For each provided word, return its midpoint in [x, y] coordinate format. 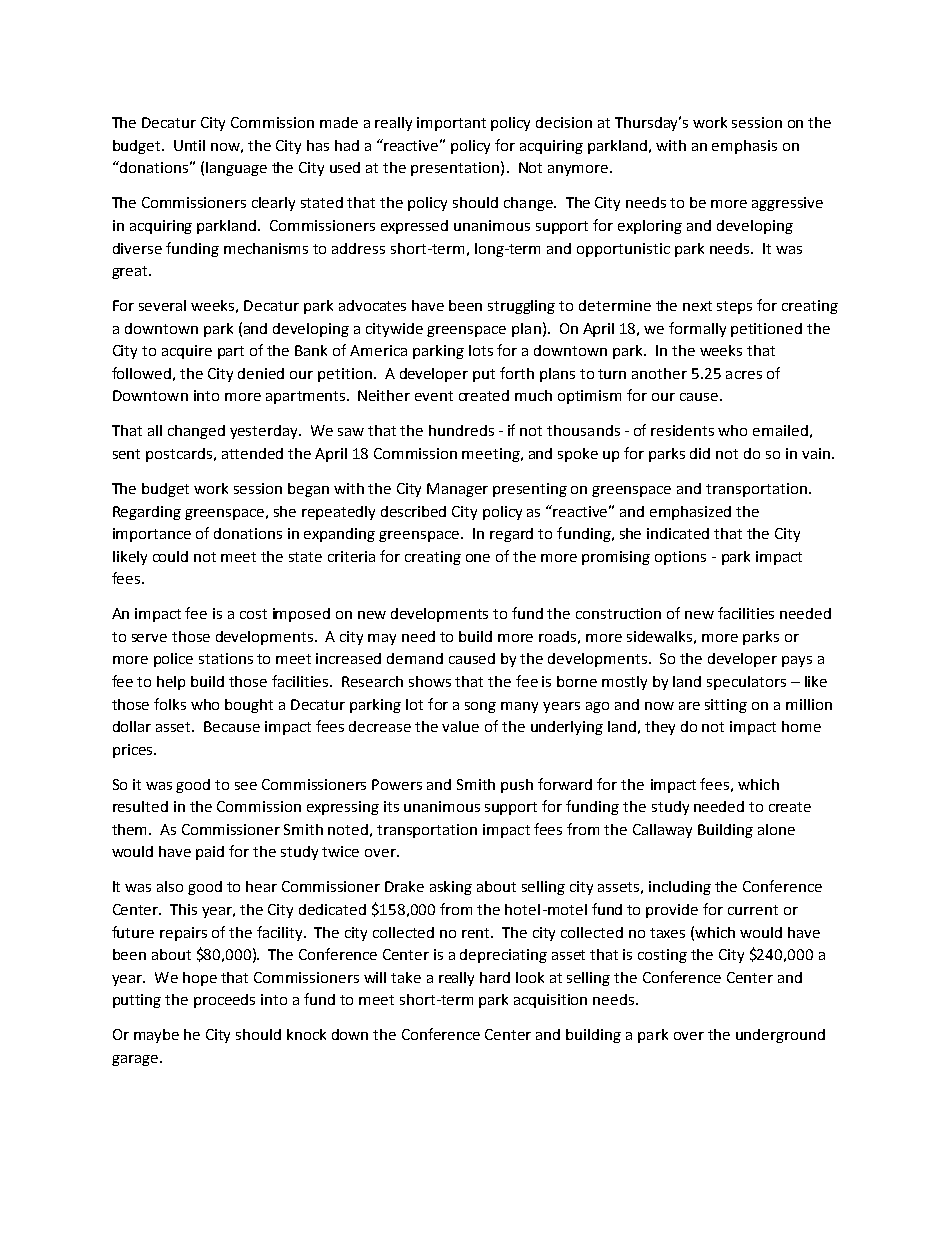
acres [744, 375]
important [451, 124]
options [680, 558]
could [170, 556]
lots [481, 350]
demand [415, 658]
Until [189, 145]
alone [776, 829]
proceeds [224, 1001]
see [246, 786]
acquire [187, 352]
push [517, 786]
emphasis [744, 147]
